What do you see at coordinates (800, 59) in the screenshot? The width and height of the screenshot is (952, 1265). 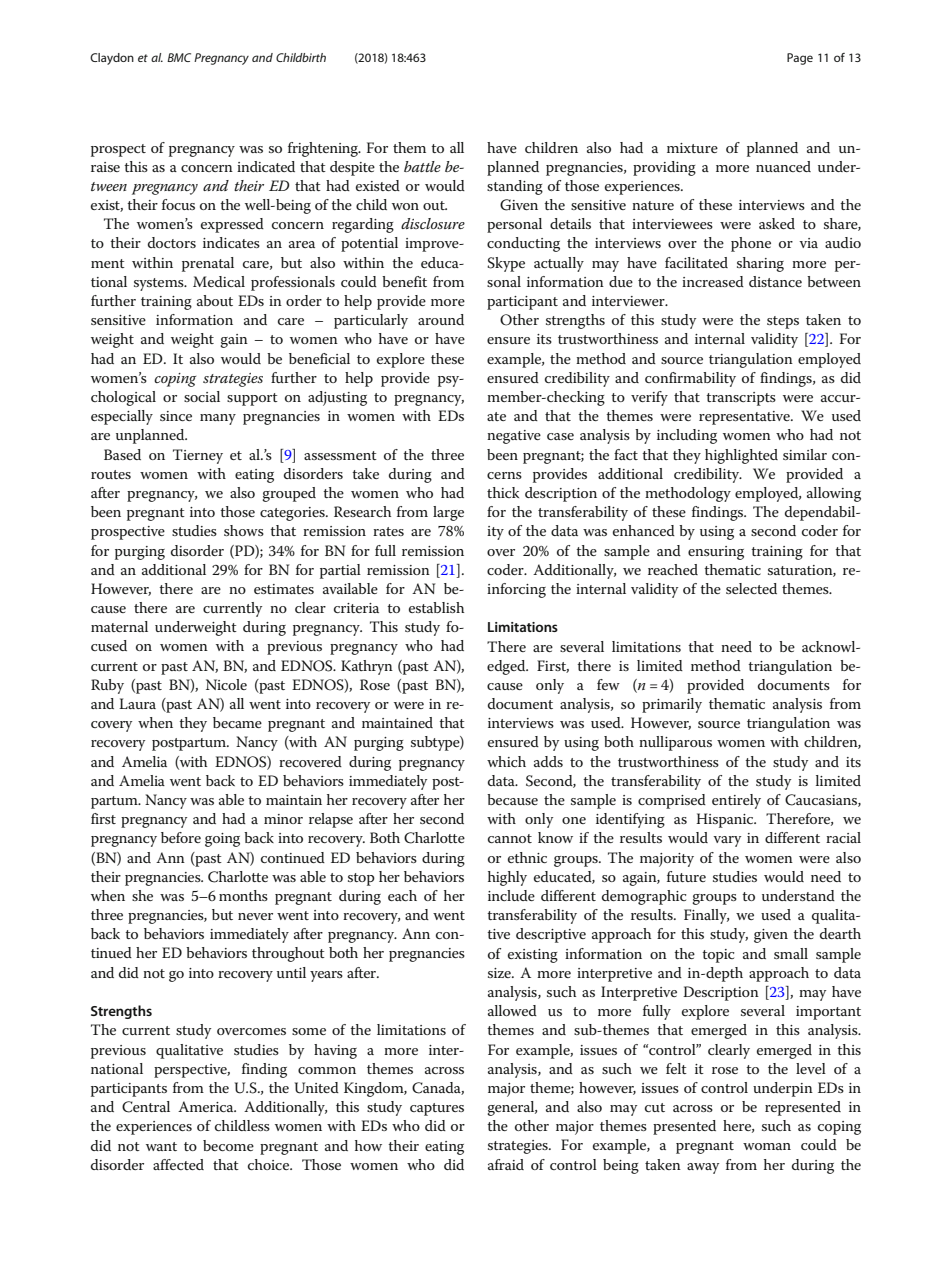 I see `Page` at bounding box center [800, 59].
